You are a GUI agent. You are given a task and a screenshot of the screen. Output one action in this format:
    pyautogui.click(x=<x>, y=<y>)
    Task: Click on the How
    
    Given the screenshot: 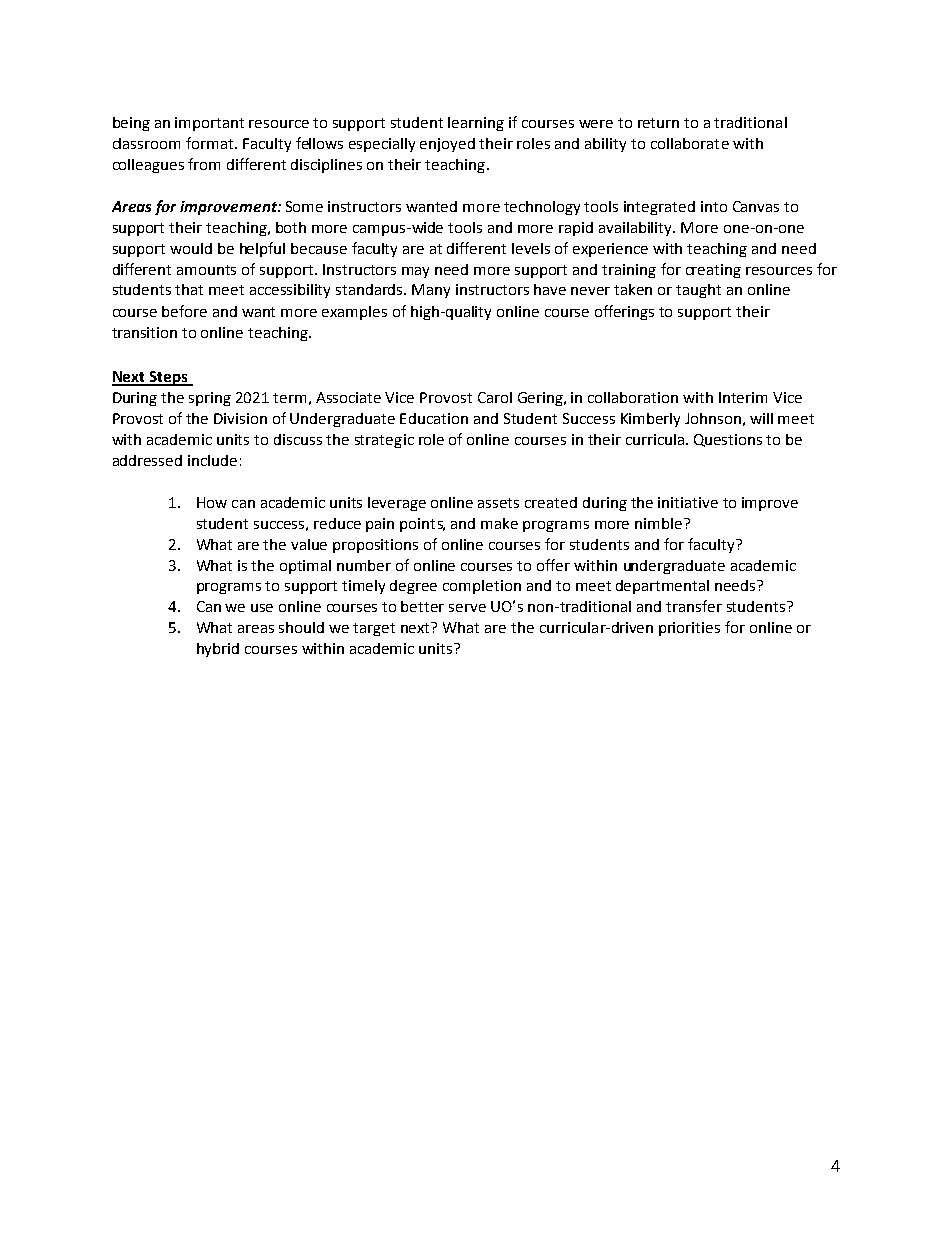 What is the action you would take?
    pyautogui.click(x=212, y=502)
